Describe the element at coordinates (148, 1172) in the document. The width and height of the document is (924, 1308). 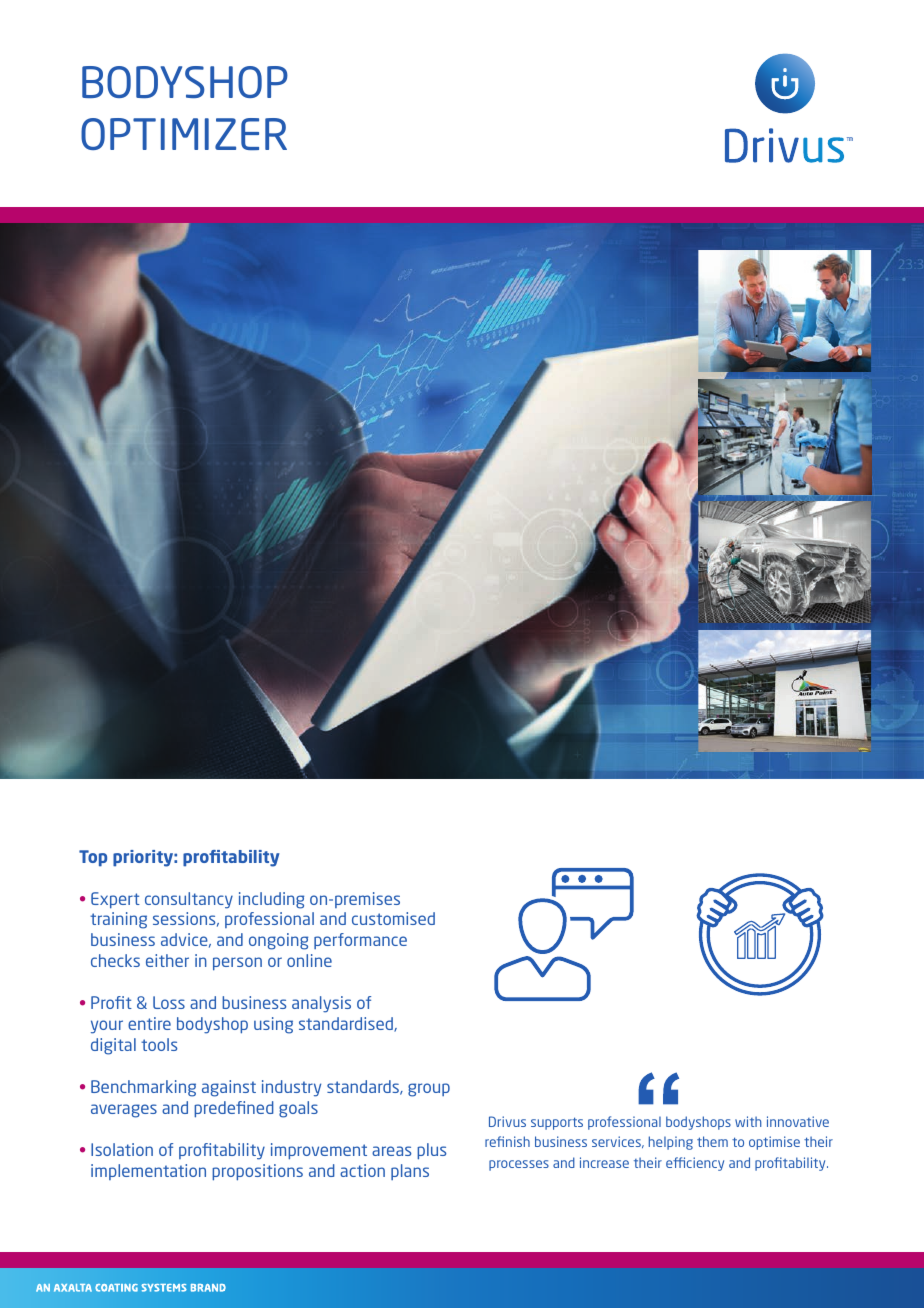
I see `implementation` at that location.
